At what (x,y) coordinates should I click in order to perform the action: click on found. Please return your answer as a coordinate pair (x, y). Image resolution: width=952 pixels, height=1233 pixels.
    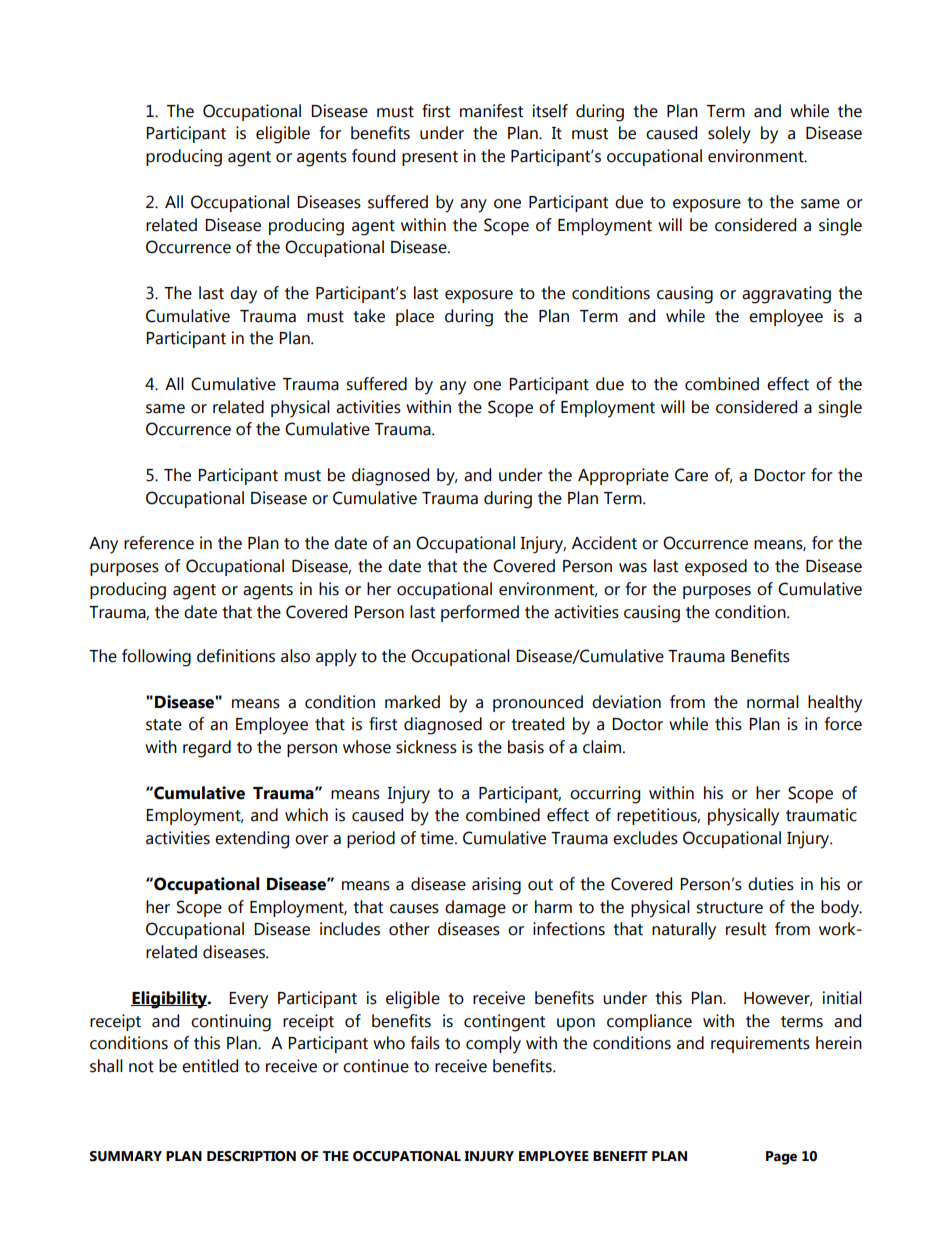
    Looking at the image, I should click on (373, 156).
